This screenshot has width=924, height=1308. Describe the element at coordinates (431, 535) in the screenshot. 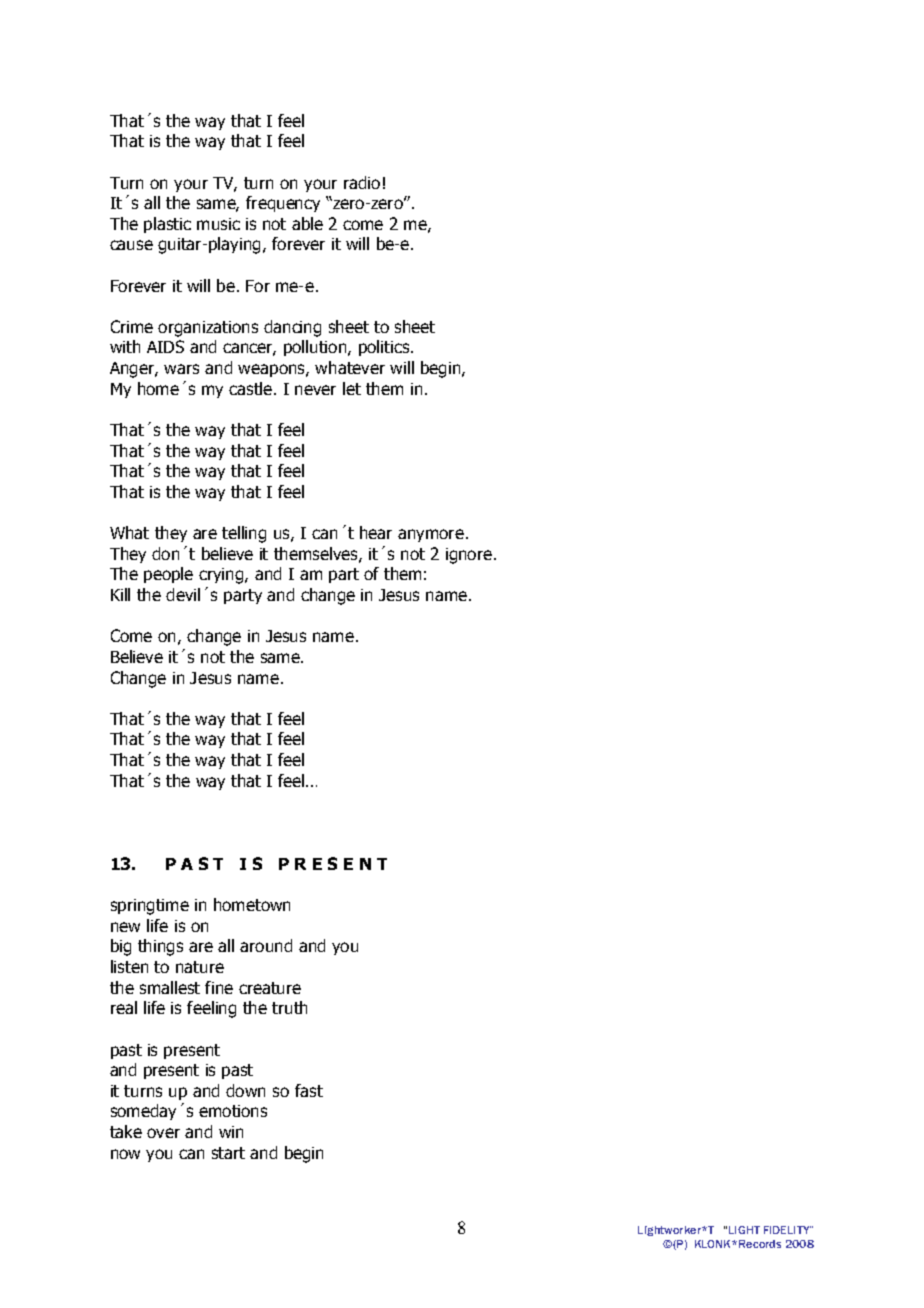

I see `anymore` at that location.
